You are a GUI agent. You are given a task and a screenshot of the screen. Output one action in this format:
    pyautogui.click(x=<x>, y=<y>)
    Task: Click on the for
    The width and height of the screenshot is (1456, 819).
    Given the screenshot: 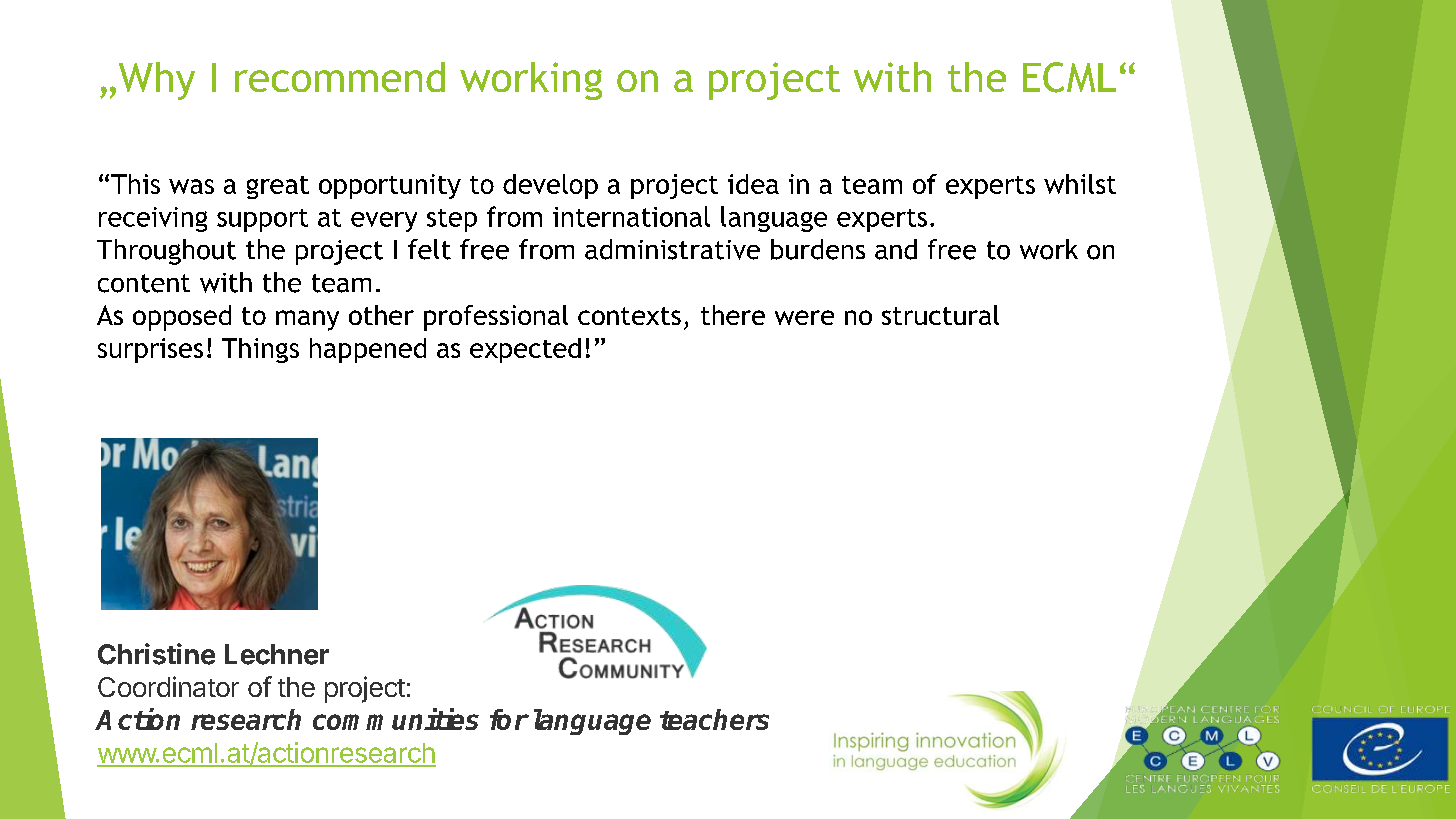 What is the action you would take?
    pyautogui.click(x=509, y=719)
